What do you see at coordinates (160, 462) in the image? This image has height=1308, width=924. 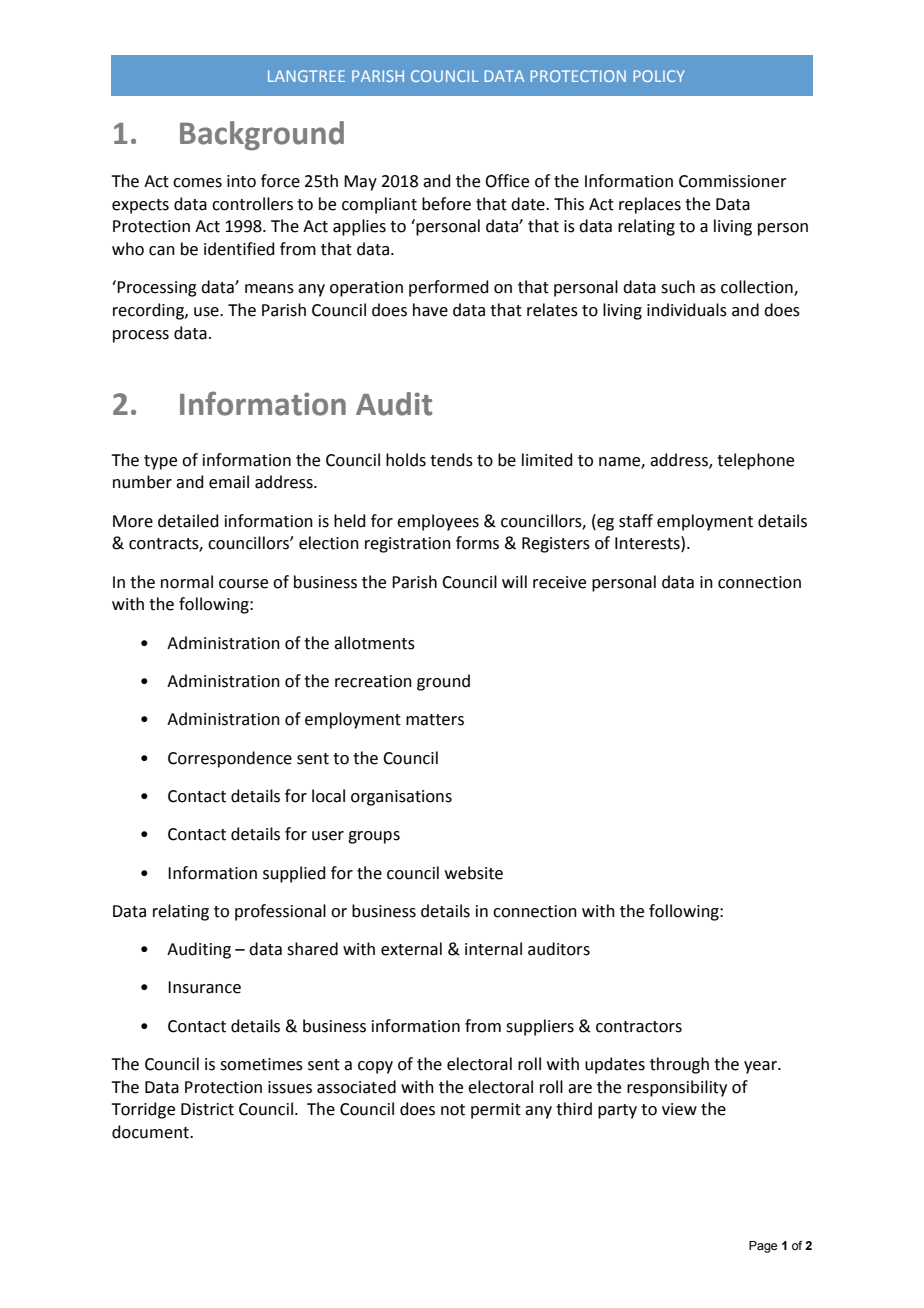 I see `type` at bounding box center [160, 462].
